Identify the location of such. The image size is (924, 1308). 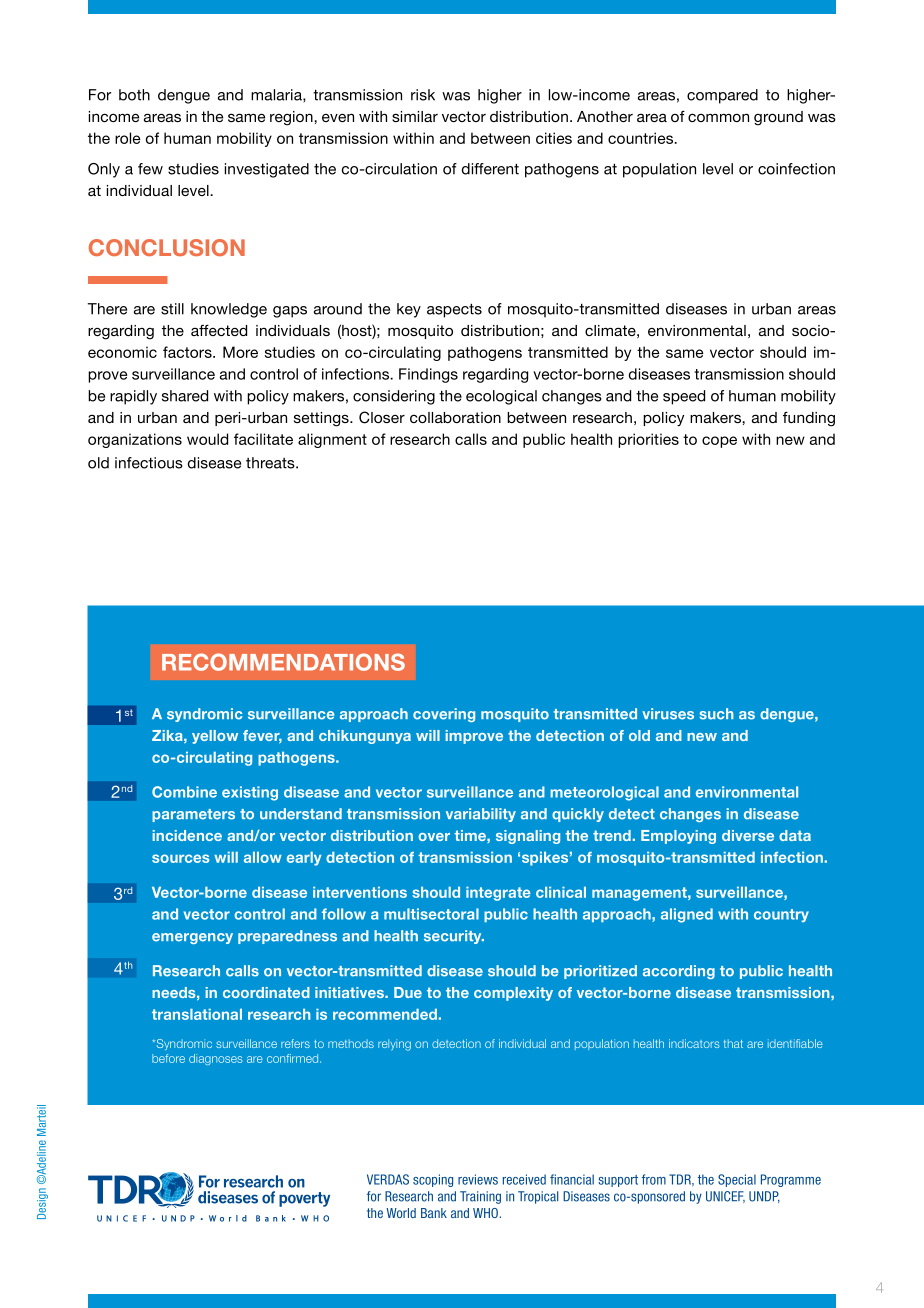
(716, 714).
